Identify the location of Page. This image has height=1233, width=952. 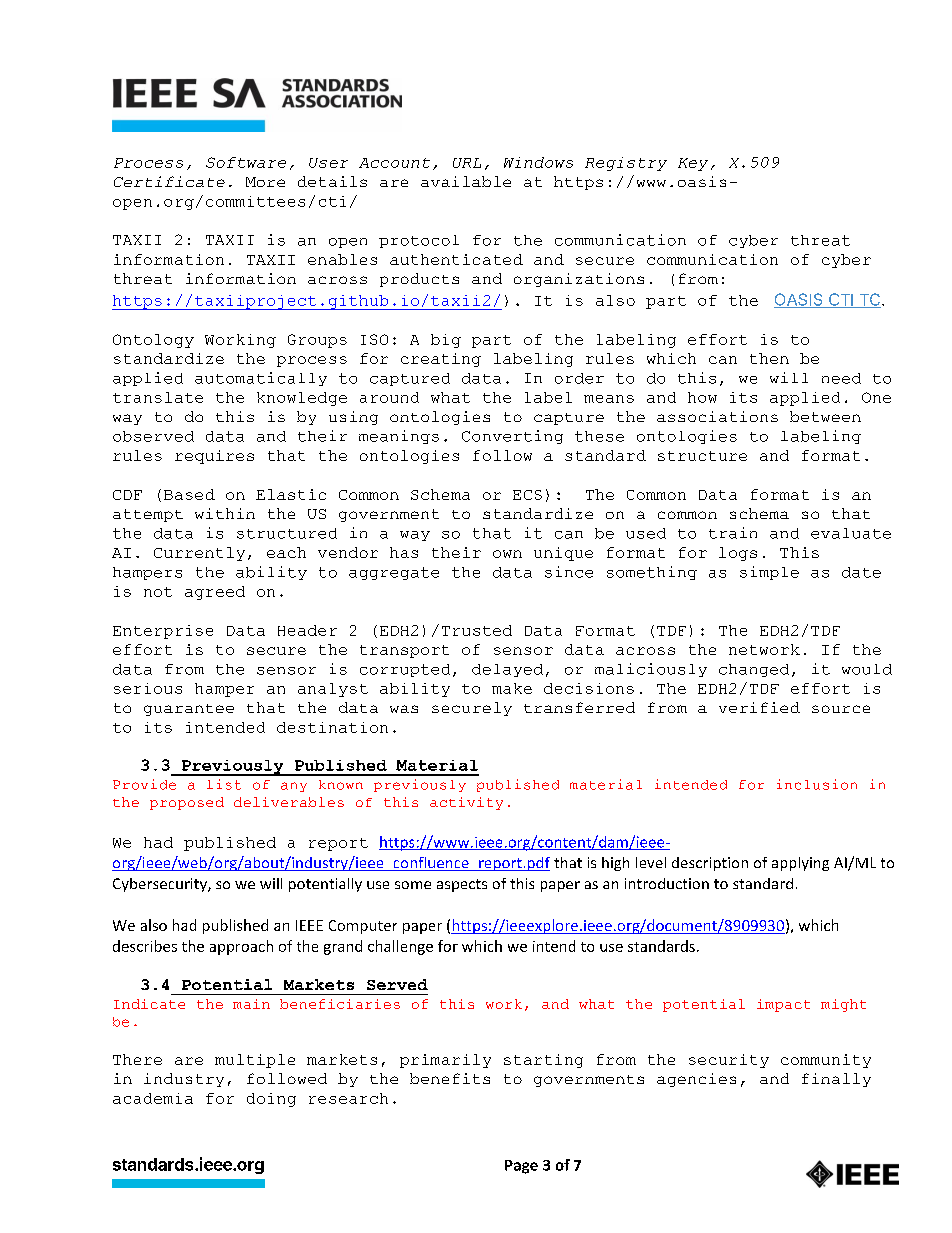
(521, 1167).
